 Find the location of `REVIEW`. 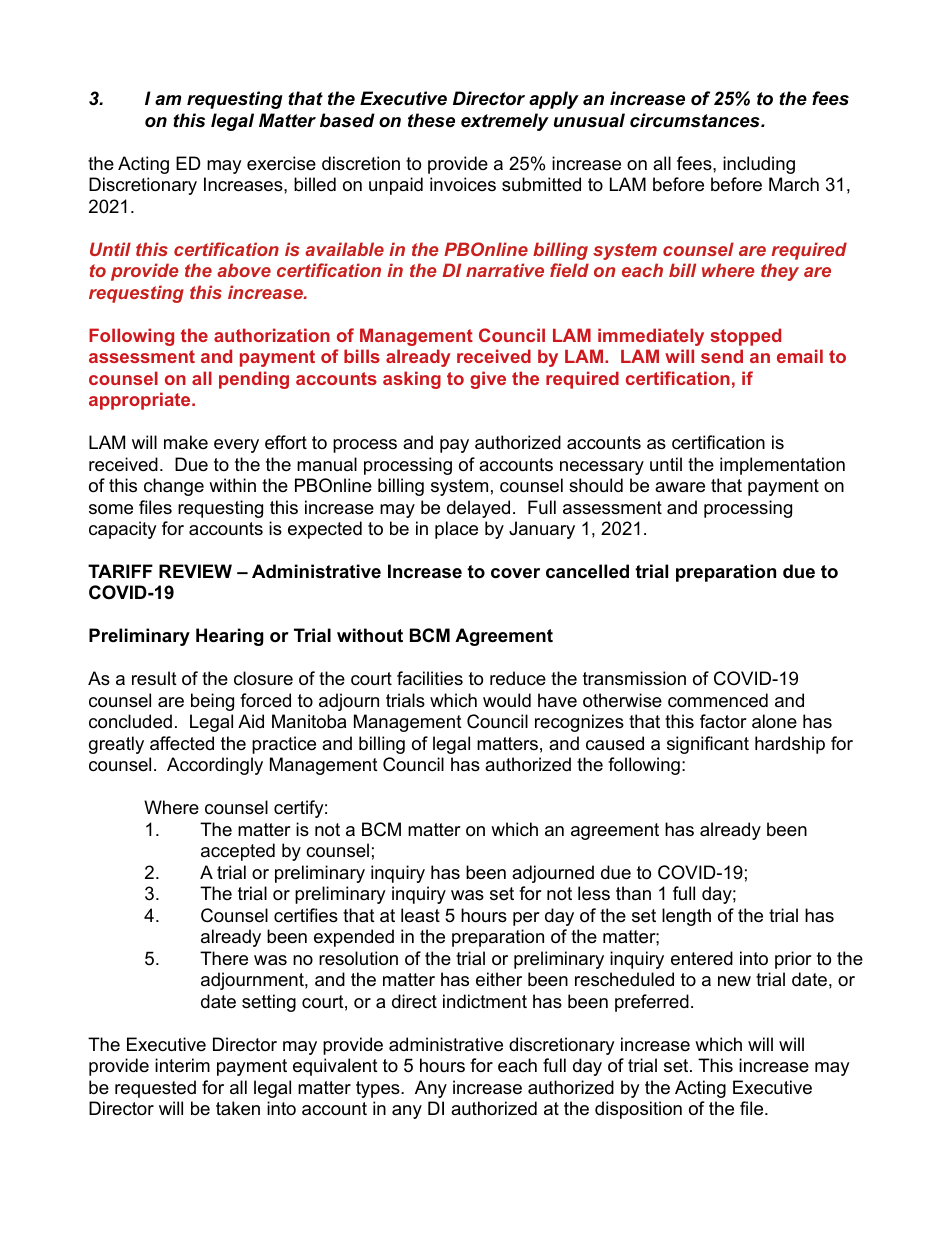

REVIEW is located at coordinates (195, 571).
